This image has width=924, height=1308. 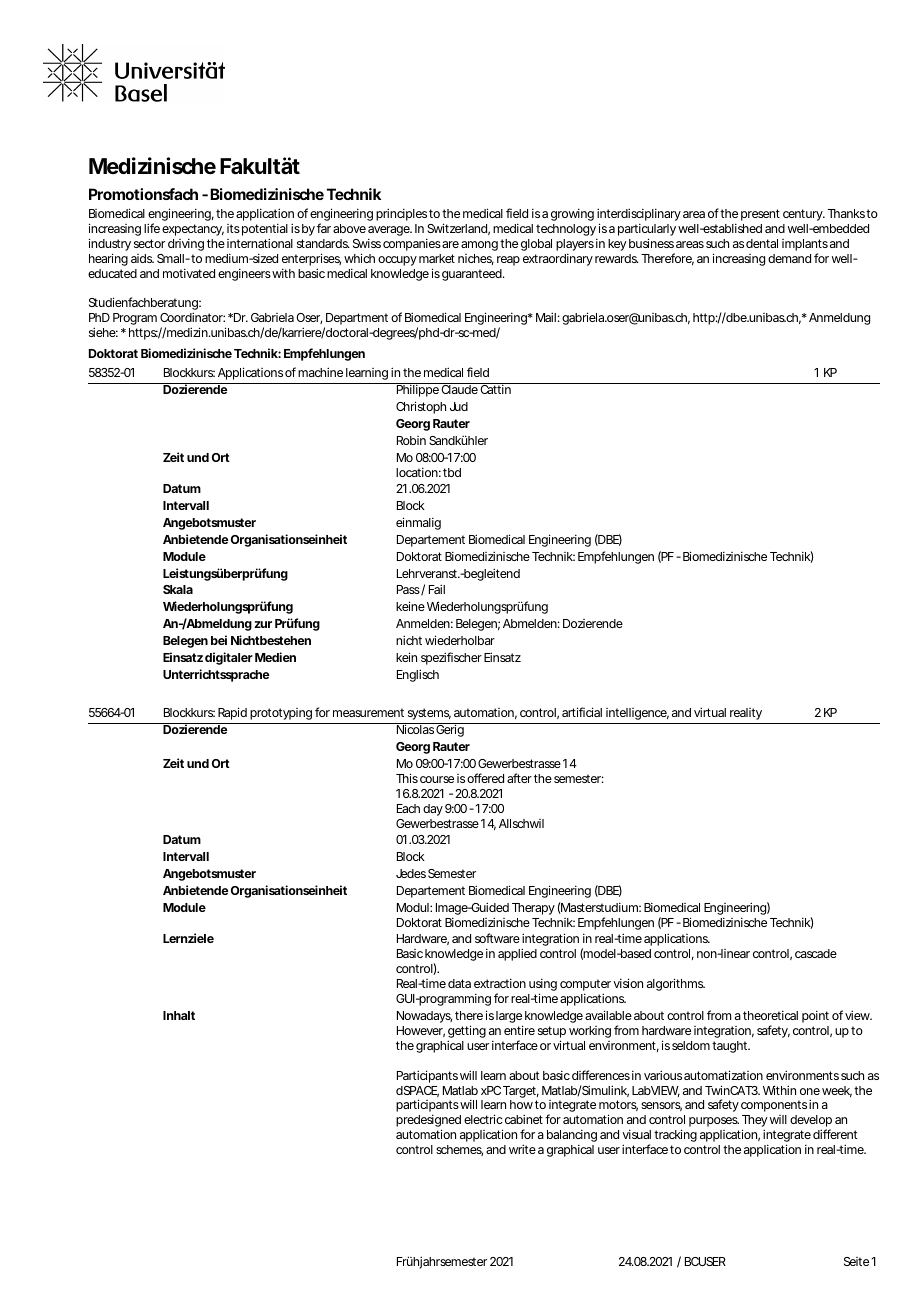 I want to click on offered, so click(x=485, y=778).
